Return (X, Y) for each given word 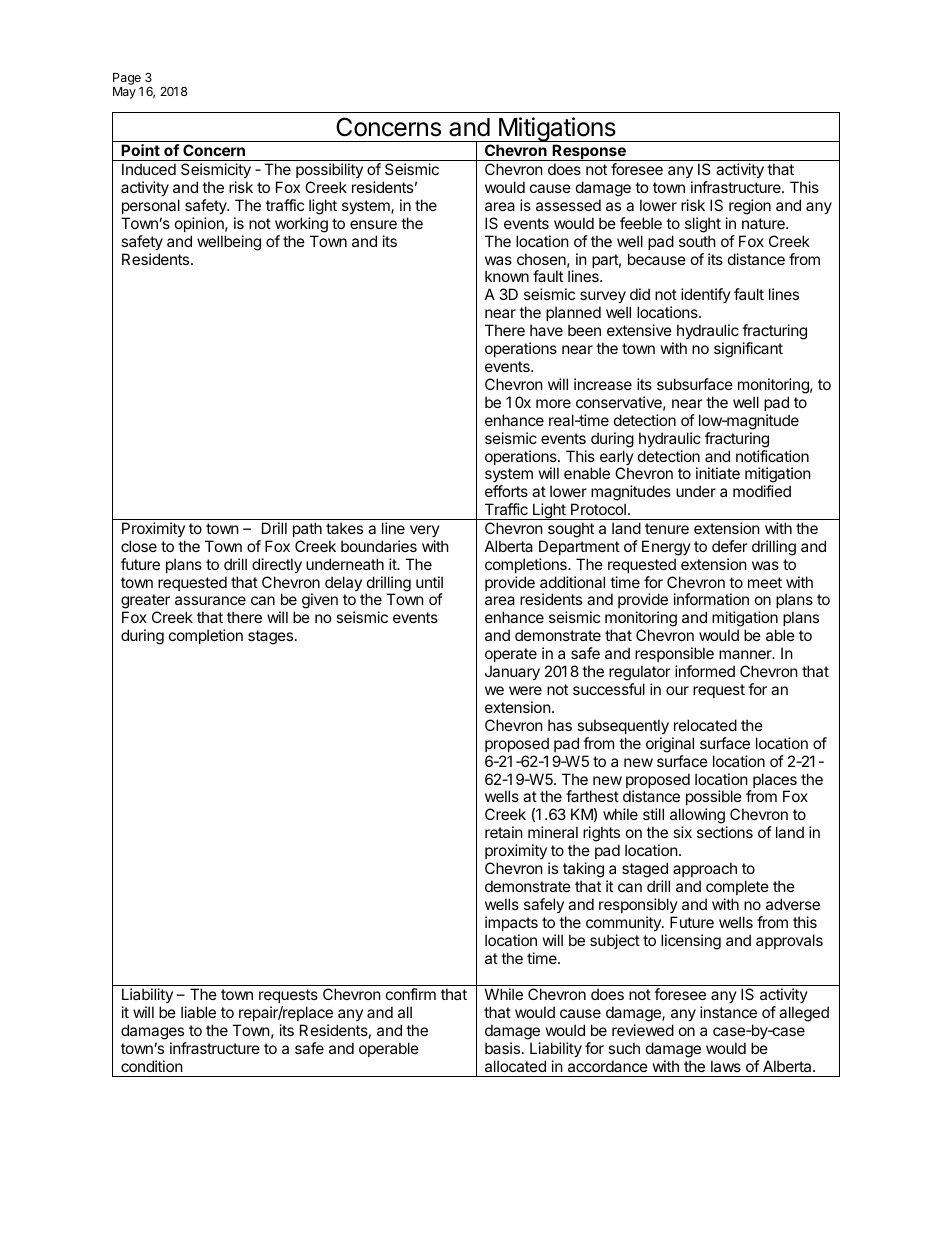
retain (504, 832)
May (124, 93)
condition (152, 1066)
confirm (411, 994)
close (139, 546)
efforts (506, 491)
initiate (718, 473)
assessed (568, 205)
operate (511, 655)
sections (725, 832)
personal (151, 206)
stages (270, 637)
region (750, 207)
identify (706, 295)
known (507, 276)
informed (705, 671)
